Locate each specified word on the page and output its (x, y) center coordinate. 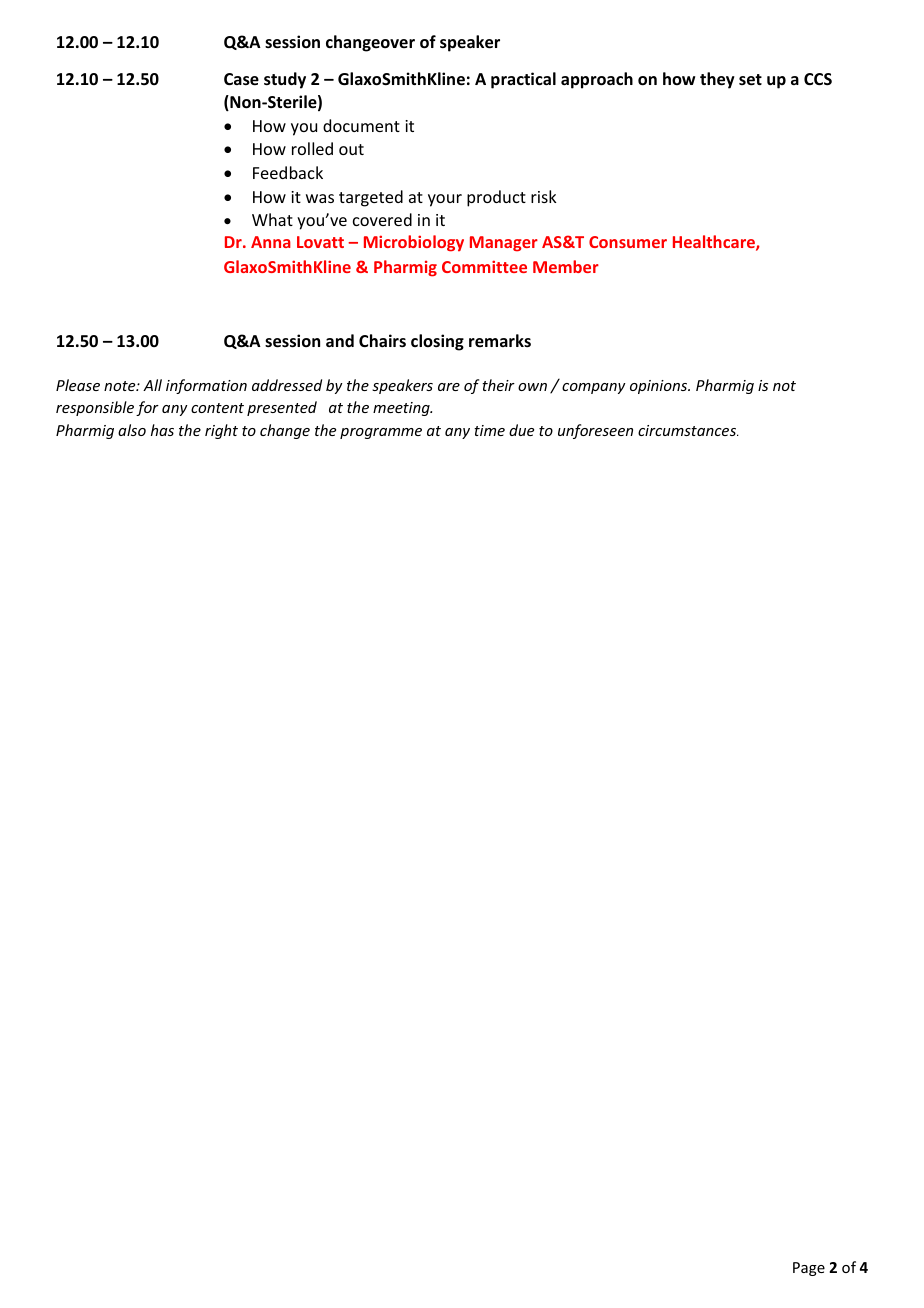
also (132, 430)
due (521, 430)
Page (809, 1269)
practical (523, 80)
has (162, 430)
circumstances (688, 430)
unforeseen (595, 431)
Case (241, 79)
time (489, 430)
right (221, 431)
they (717, 80)
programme (381, 433)
